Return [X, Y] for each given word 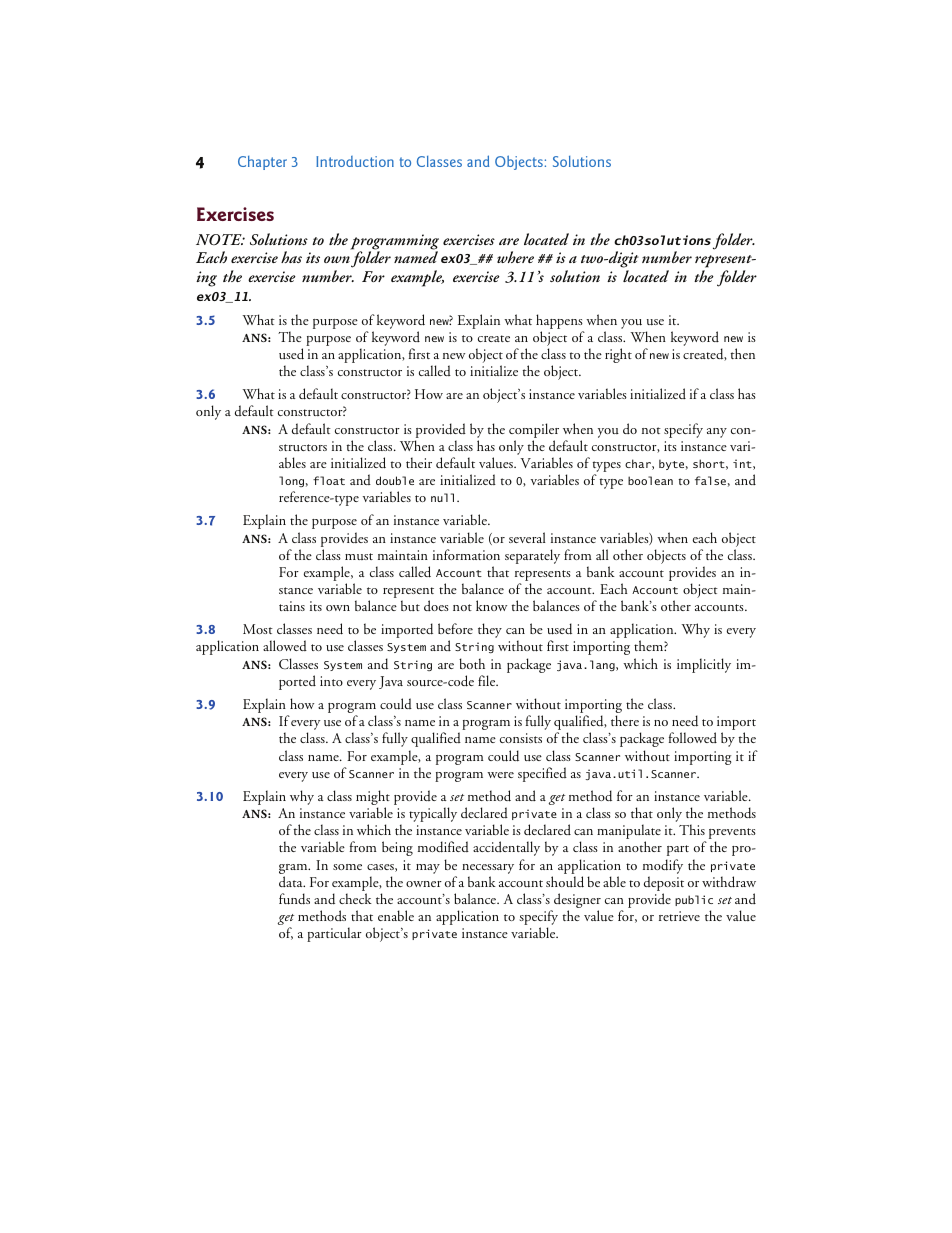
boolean [650, 480]
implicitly [704, 665]
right [618, 355]
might [373, 799]
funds [294, 899]
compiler [534, 430]
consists [521, 738]
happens [559, 321]
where [515, 257]
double [395, 480]
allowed [285, 645]
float [329, 480]
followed [693, 737]
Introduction [355, 161]
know [491, 605]
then [743, 353]
